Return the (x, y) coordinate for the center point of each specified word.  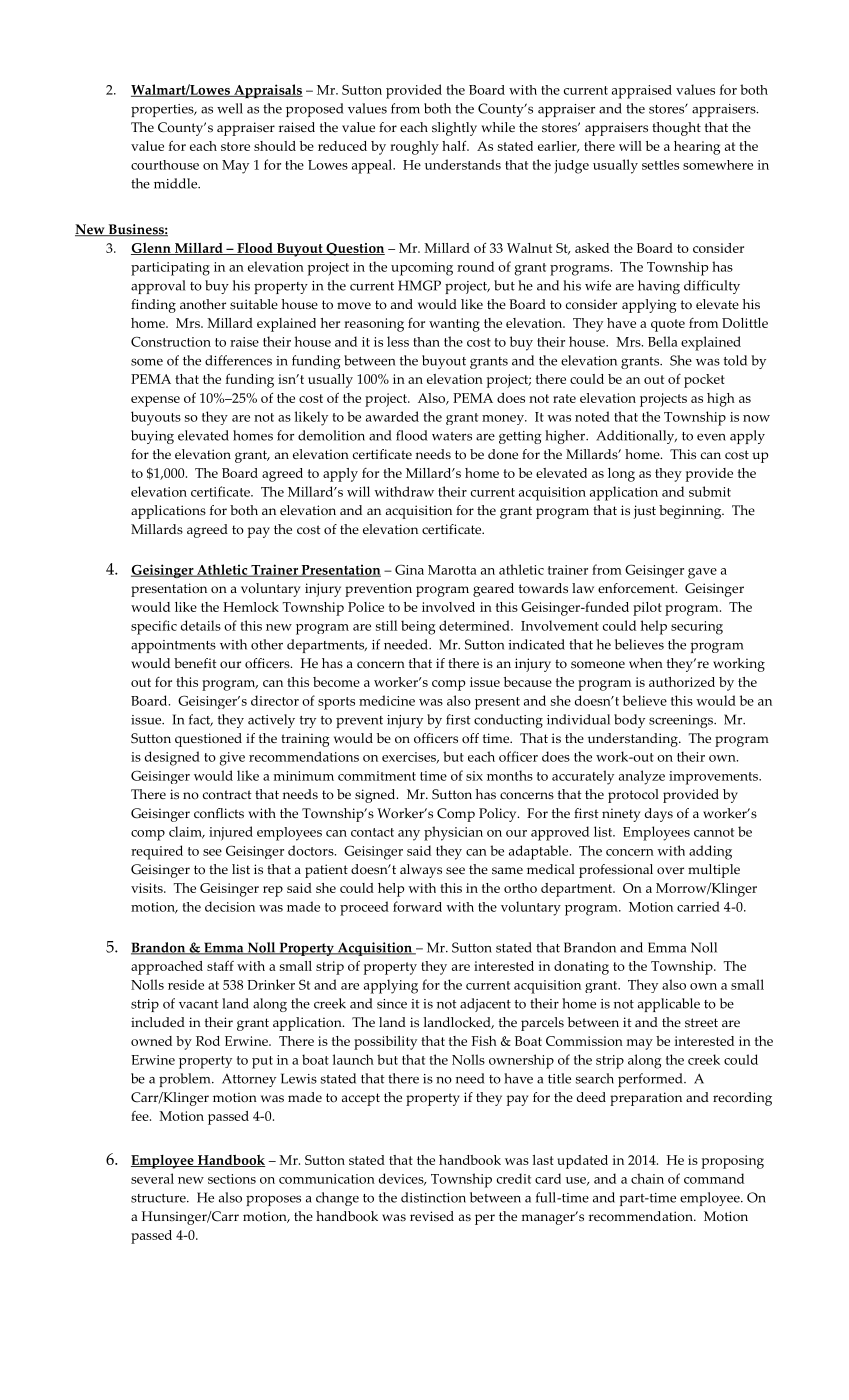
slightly (454, 129)
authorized (682, 682)
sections (232, 1179)
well (230, 108)
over (670, 871)
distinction (433, 1197)
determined (475, 625)
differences (238, 360)
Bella (663, 341)
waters (452, 436)
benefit (195, 663)
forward (417, 906)
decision (230, 906)
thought (676, 129)
